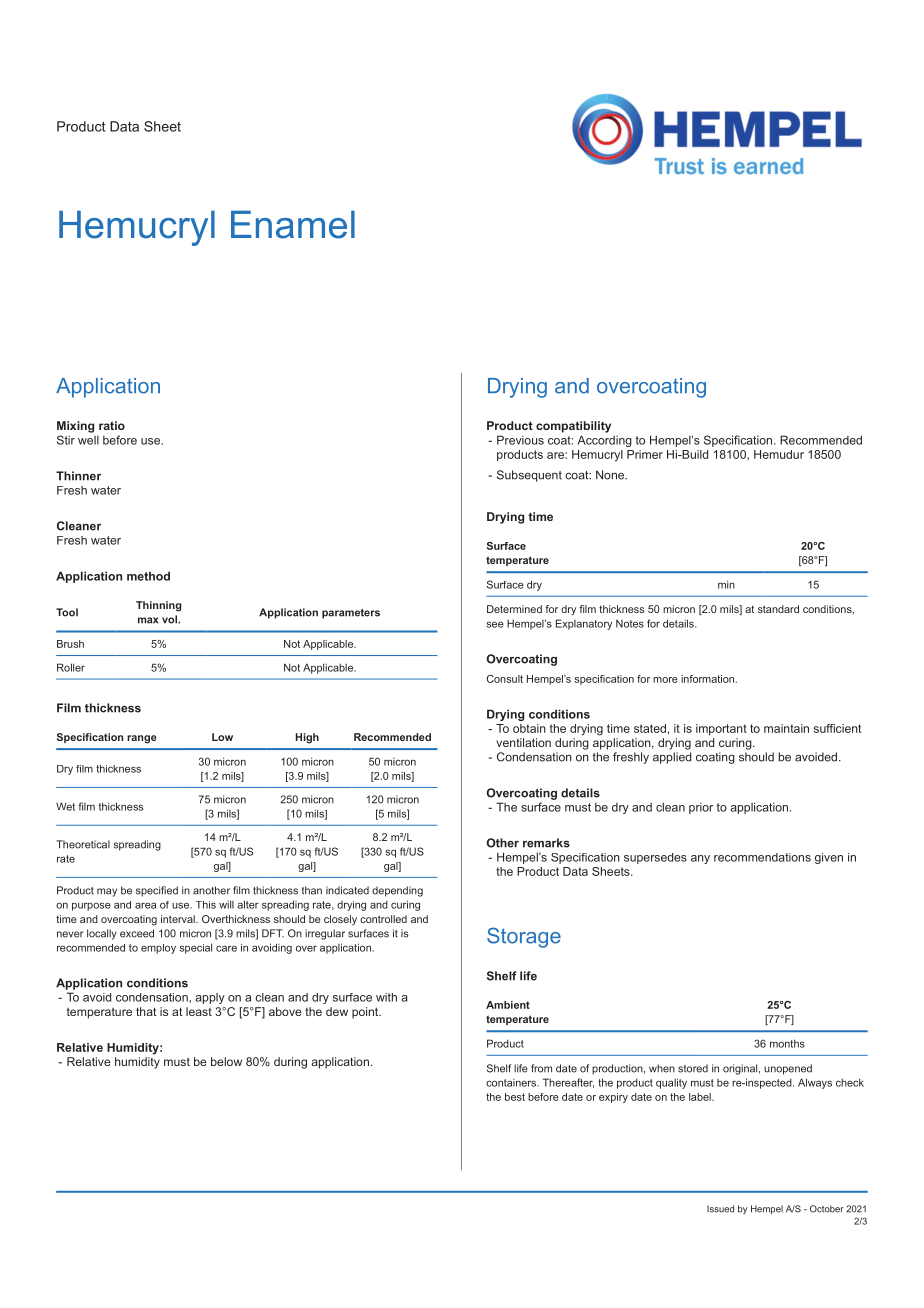  I want to click on below, so click(226, 1061).
